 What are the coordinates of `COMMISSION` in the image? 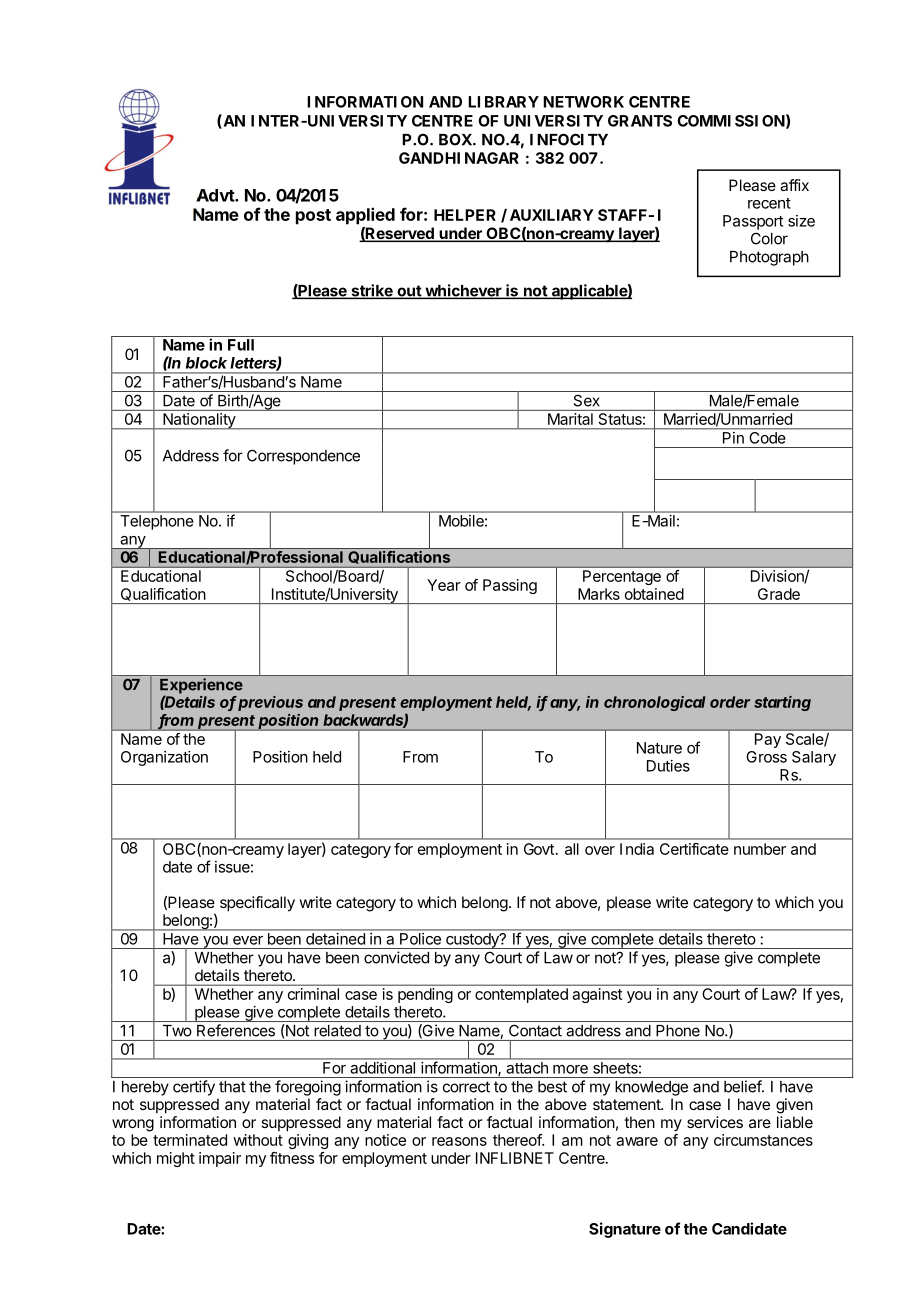 It's located at (731, 121).
